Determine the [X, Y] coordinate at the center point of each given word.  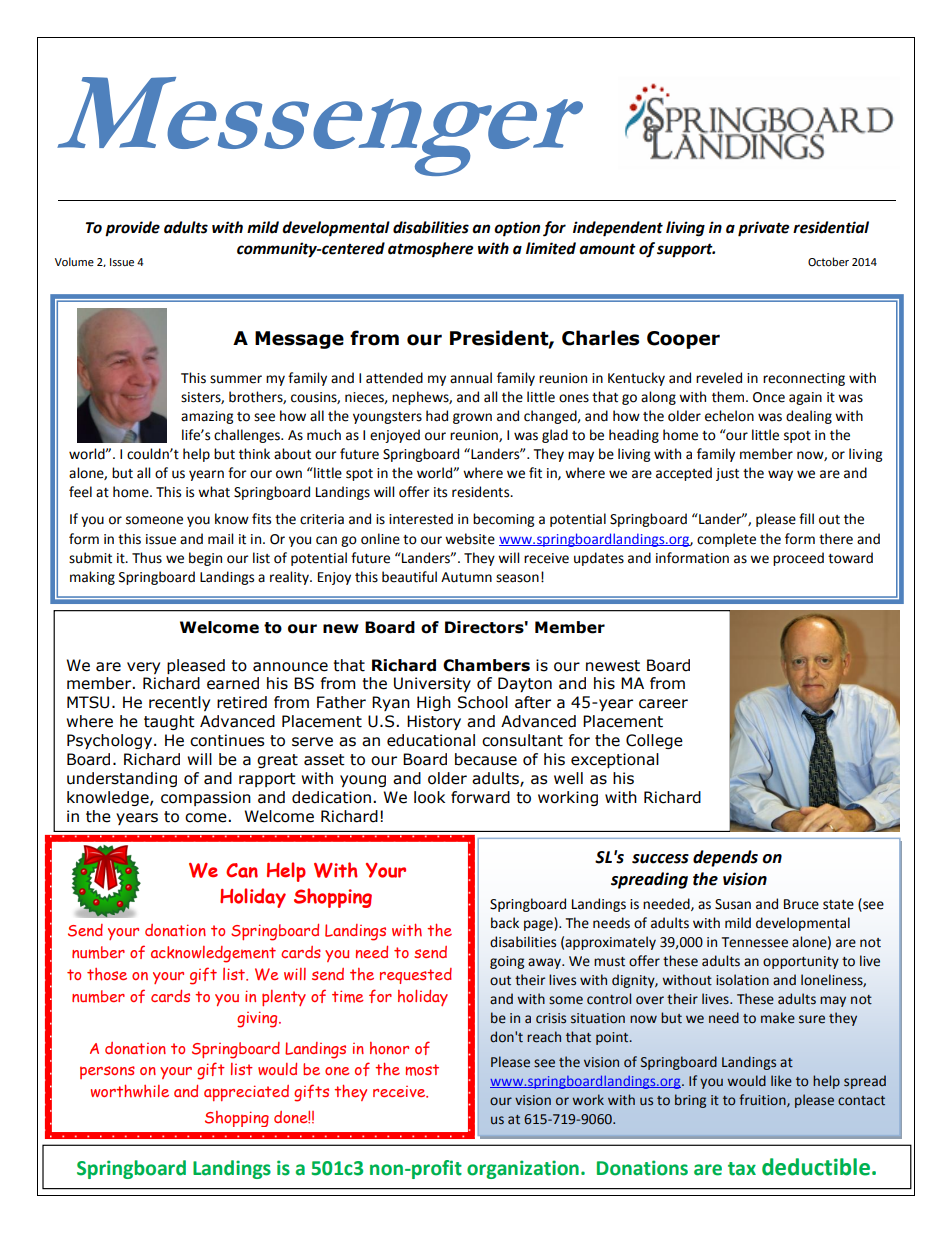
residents [482, 492]
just [727, 474]
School [483, 702]
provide [132, 229]
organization [523, 1169]
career [663, 704]
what [214, 492]
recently [179, 703]
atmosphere [430, 250]
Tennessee [755, 942]
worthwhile [130, 1091]
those [107, 974]
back [505, 923]
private [763, 229]
